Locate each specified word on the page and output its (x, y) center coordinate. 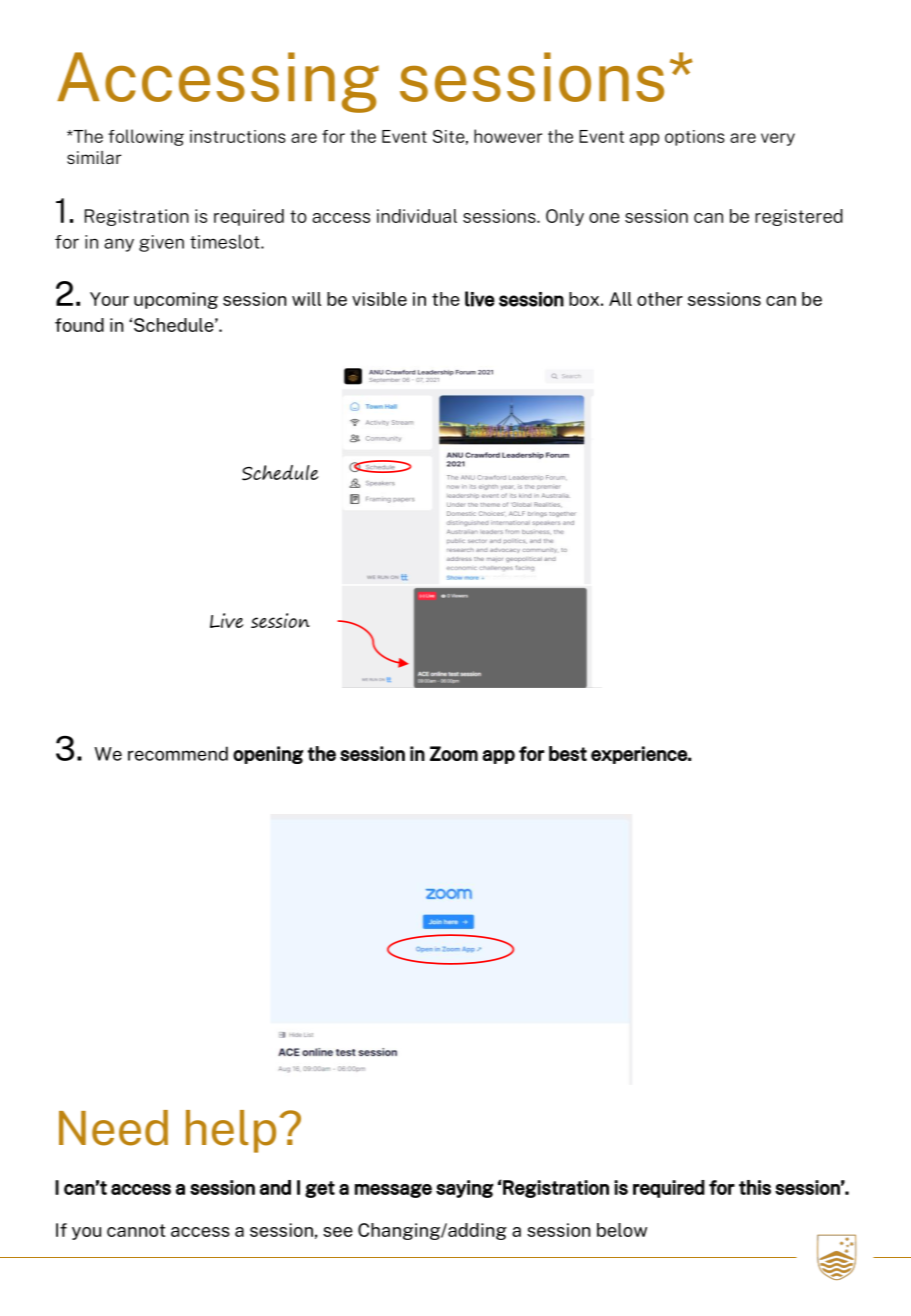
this (755, 1187)
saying (464, 1189)
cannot (136, 1230)
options (695, 138)
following (146, 137)
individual (417, 216)
